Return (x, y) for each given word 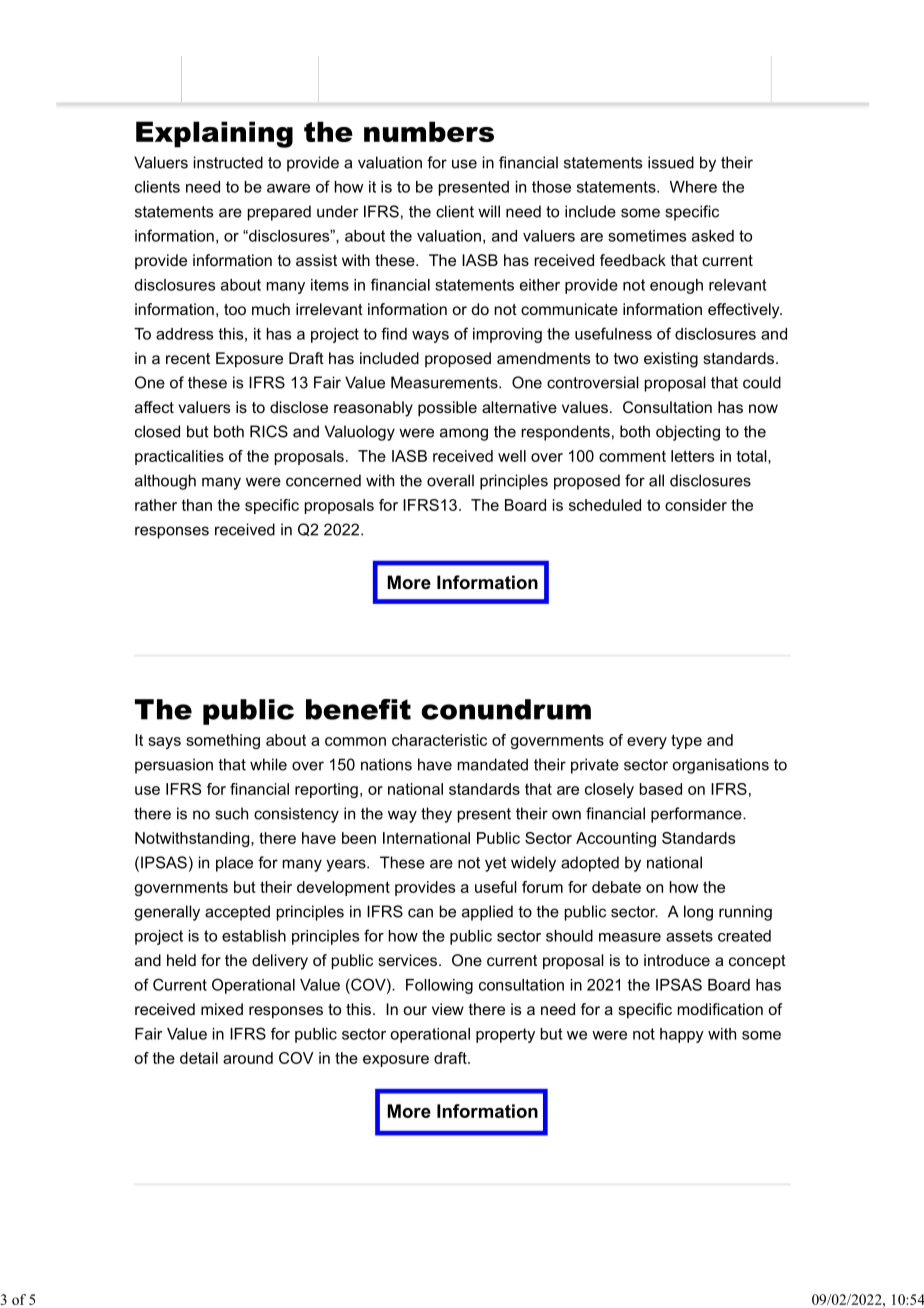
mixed (222, 1009)
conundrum (506, 709)
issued (671, 162)
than (197, 505)
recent (188, 358)
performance (697, 815)
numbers (429, 131)
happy (682, 1035)
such (231, 813)
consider (696, 505)
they (436, 815)
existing (671, 360)
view (448, 1009)
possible (447, 409)
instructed (228, 162)
